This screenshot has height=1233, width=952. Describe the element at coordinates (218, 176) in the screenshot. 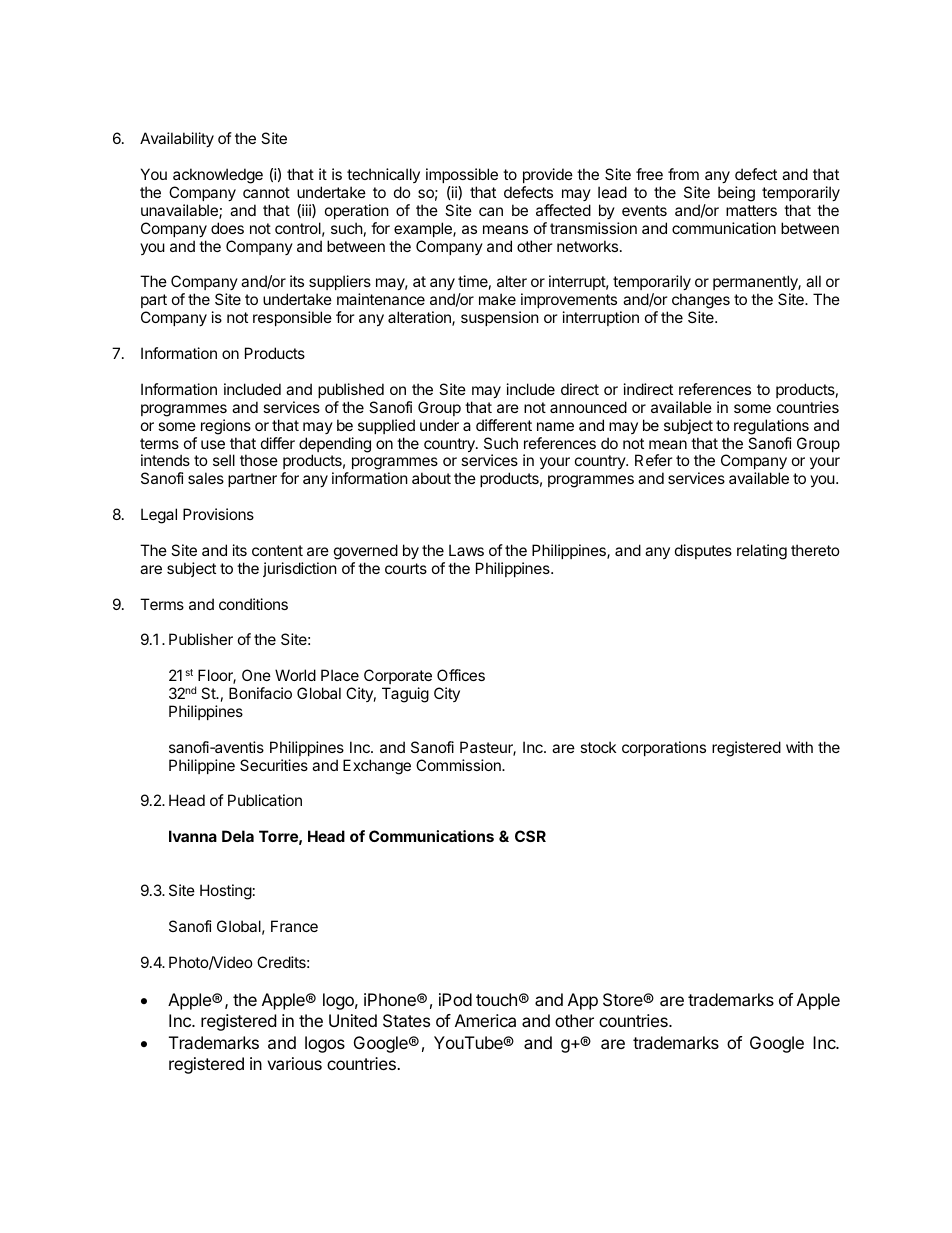

I see `acknowledge` at that location.
